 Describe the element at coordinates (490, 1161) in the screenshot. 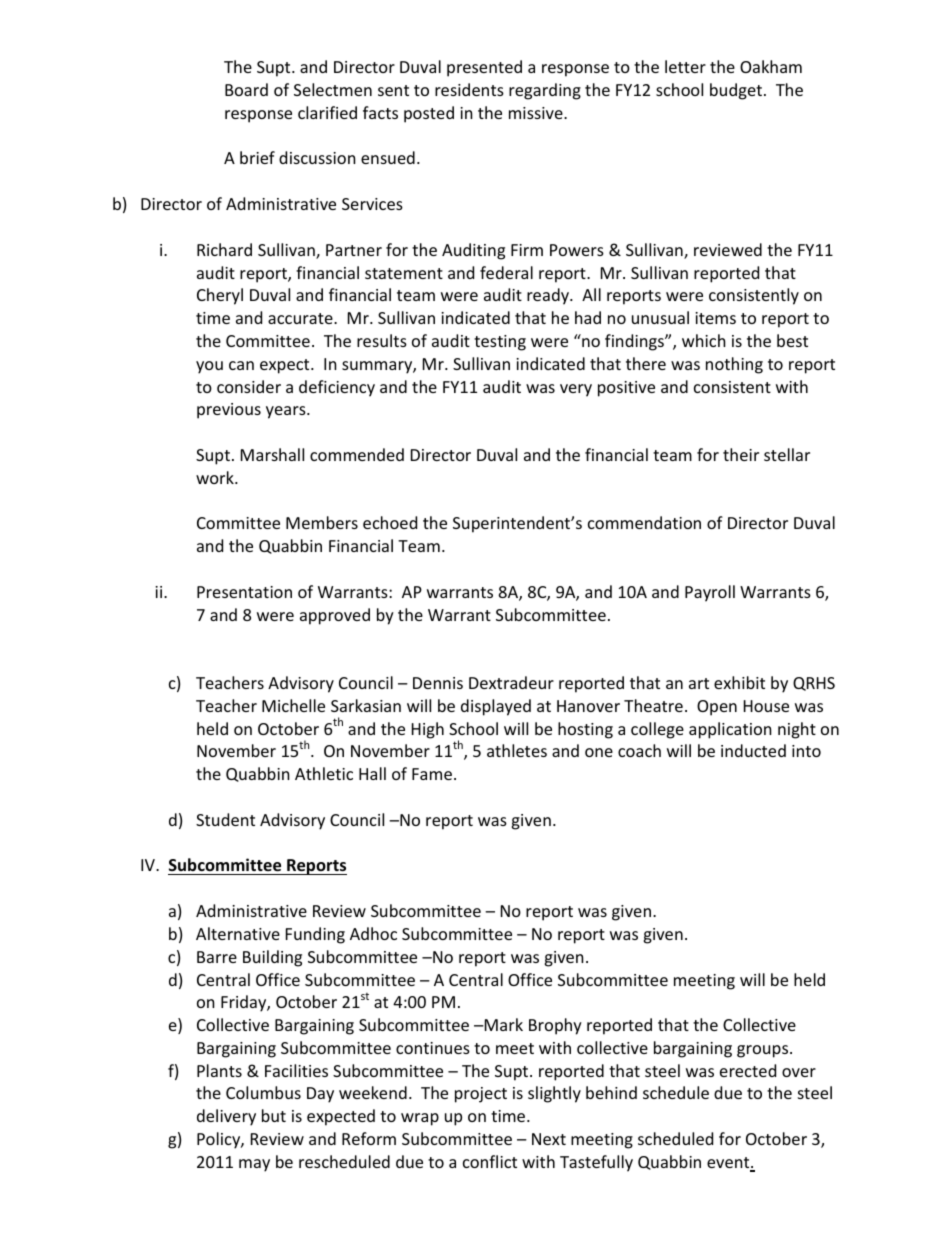

I see `conflict` at that location.
